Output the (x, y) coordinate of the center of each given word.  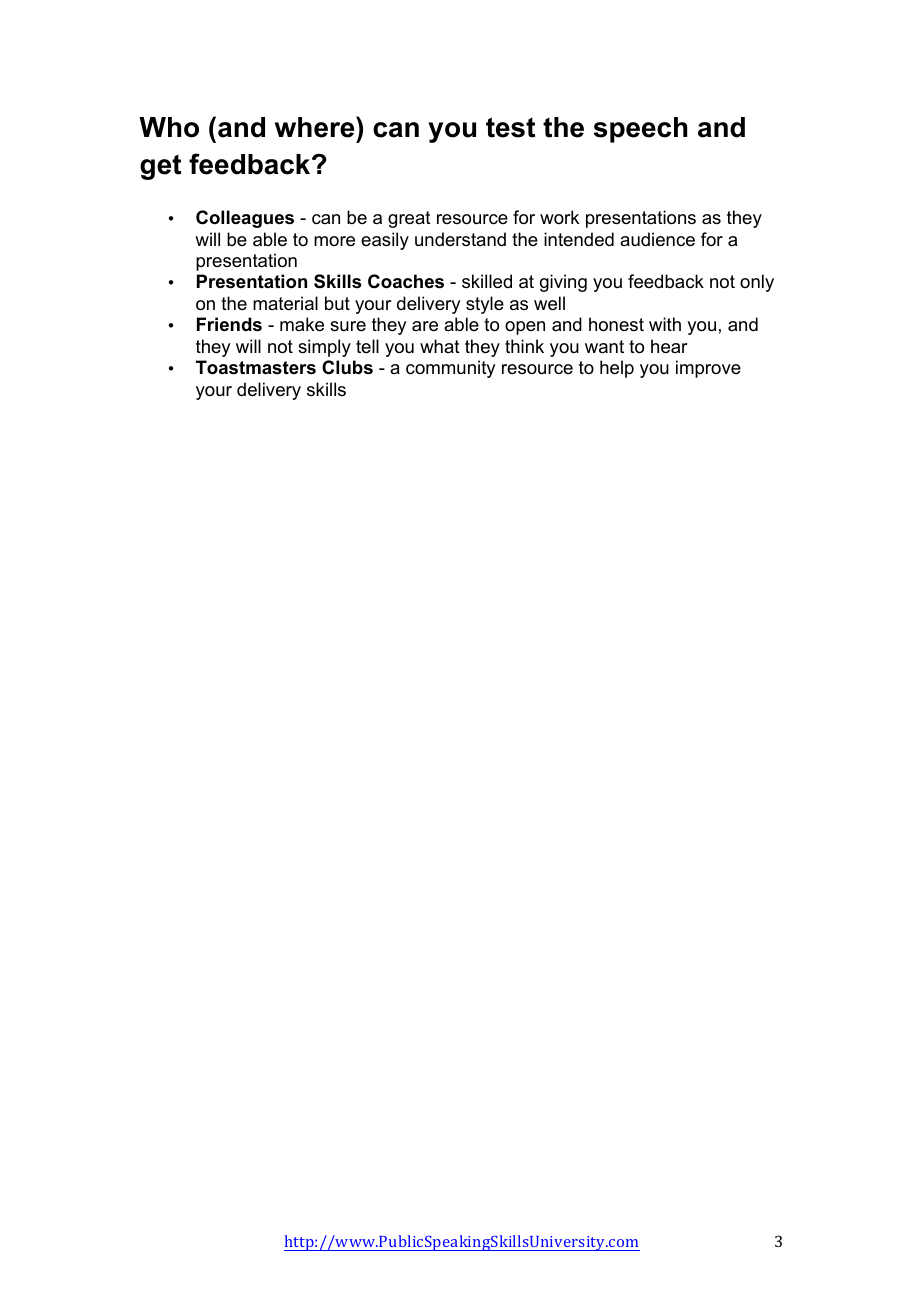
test (510, 127)
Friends (229, 324)
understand (460, 239)
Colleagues (245, 219)
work (559, 217)
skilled (487, 281)
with (665, 324)
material (285, 303)
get (160, 167)
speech (640, 130)
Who (169, 127)
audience (657, 239)
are (425, 326)
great (409, 219)
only (757, 283)
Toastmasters (256, 367)
